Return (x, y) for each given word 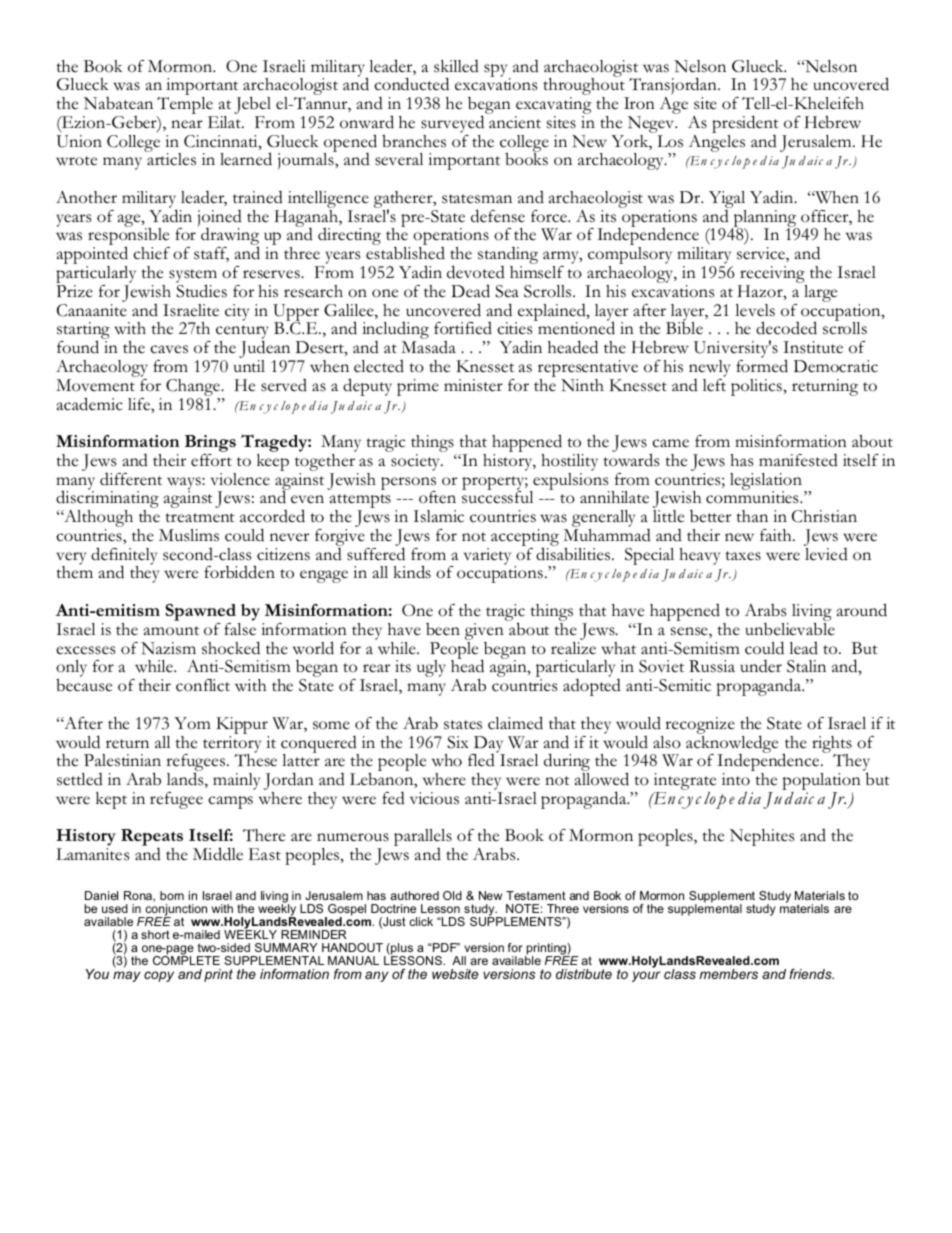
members (729, 974)
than (752, 516)
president (745, 125)
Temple (185, 107)
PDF (445, 947)
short (155, 934)
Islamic (438, 516)
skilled (456, 66)
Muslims (189, 535)
